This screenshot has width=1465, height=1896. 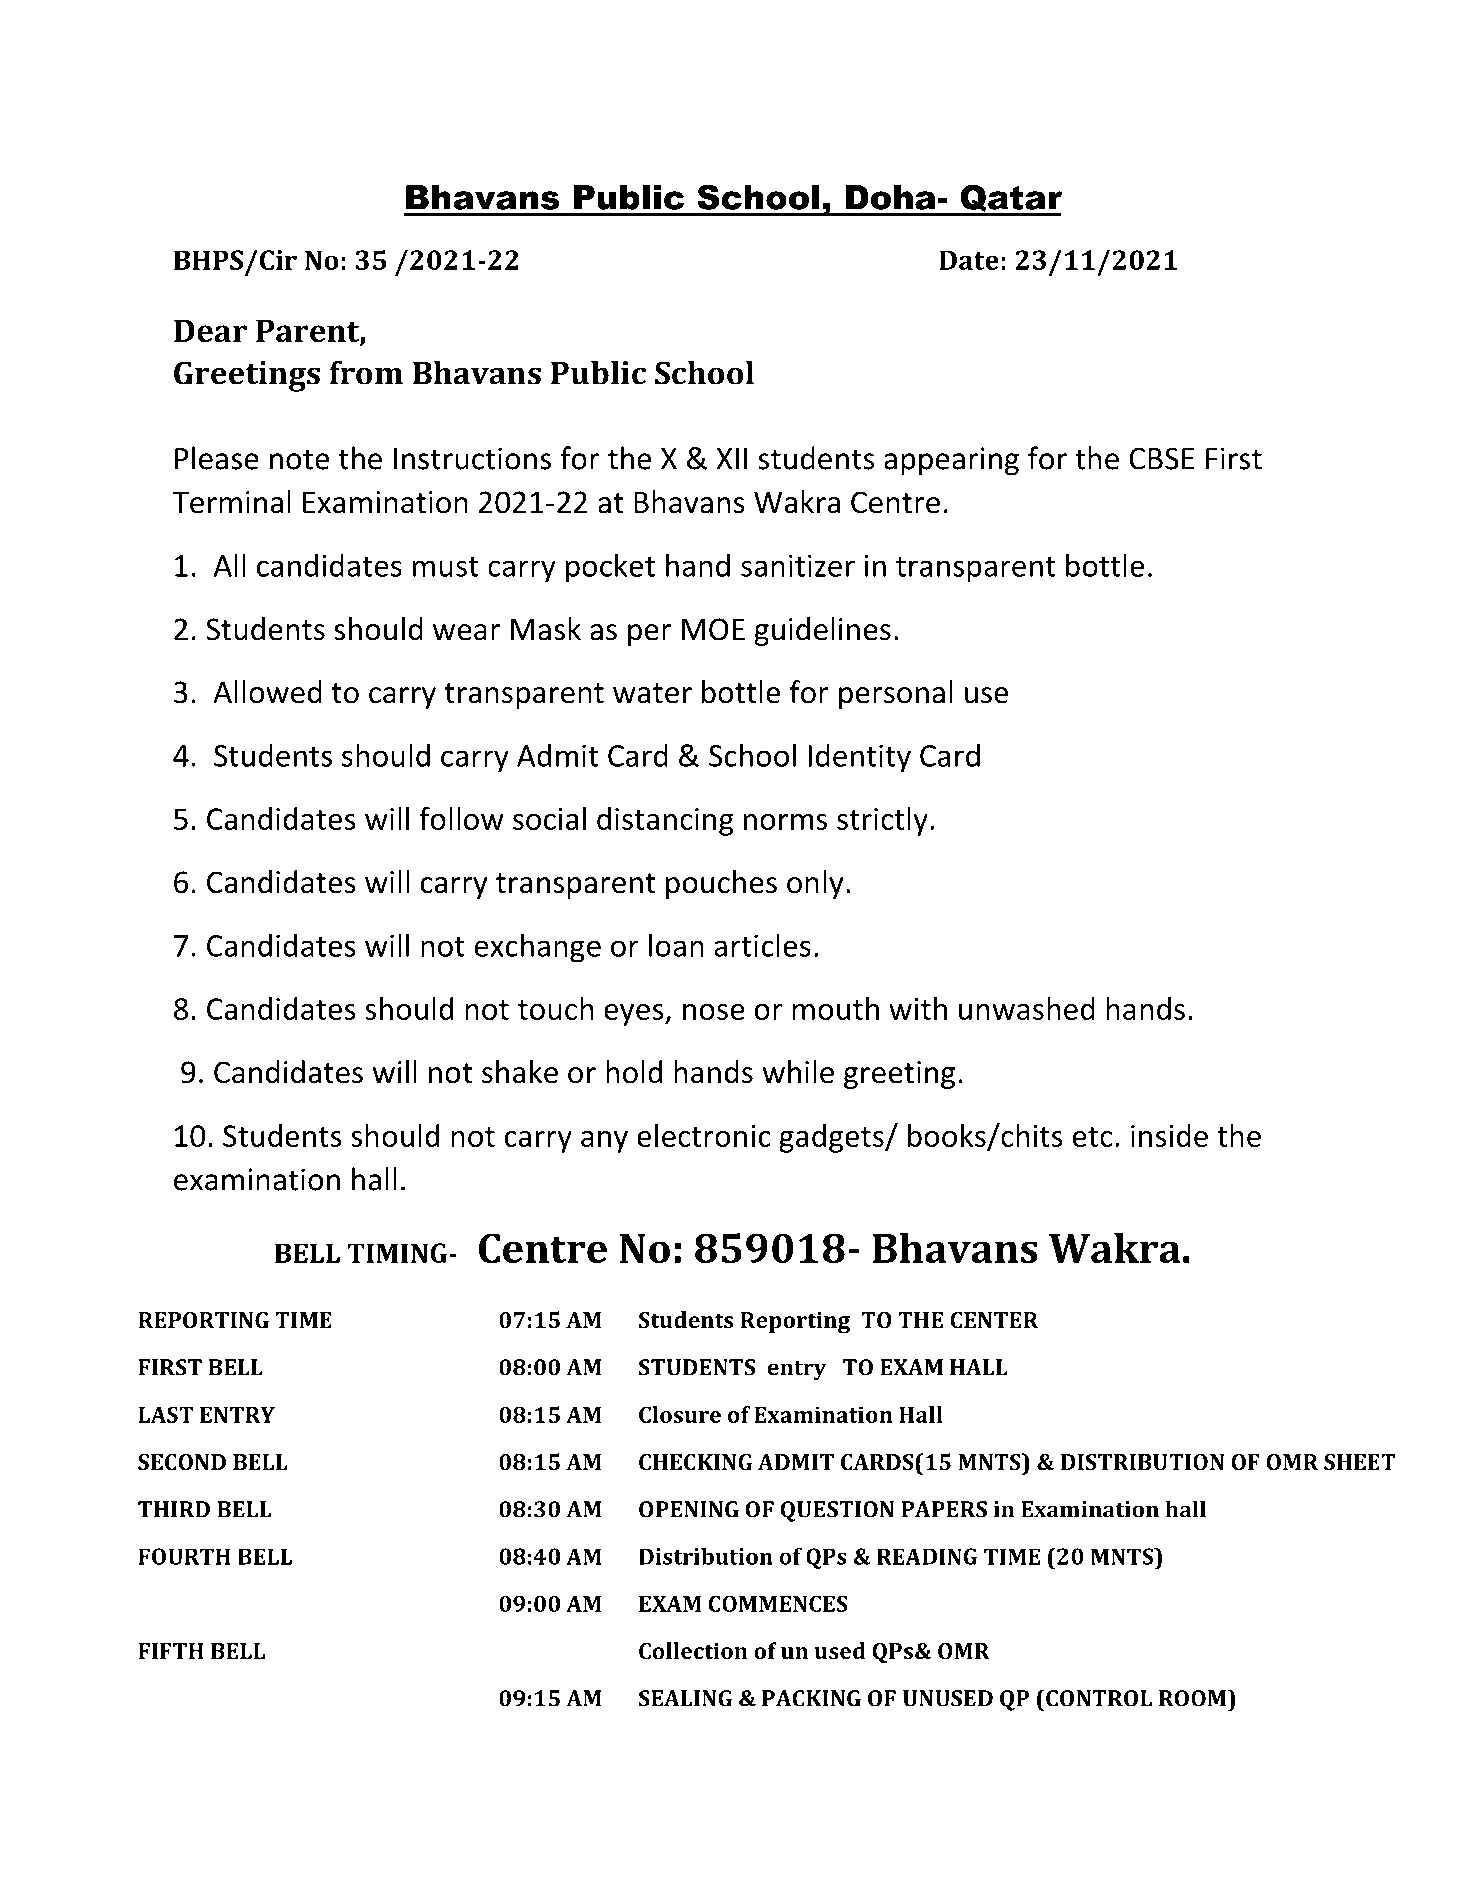 I want to click on from, so click(x=366, y=372).
